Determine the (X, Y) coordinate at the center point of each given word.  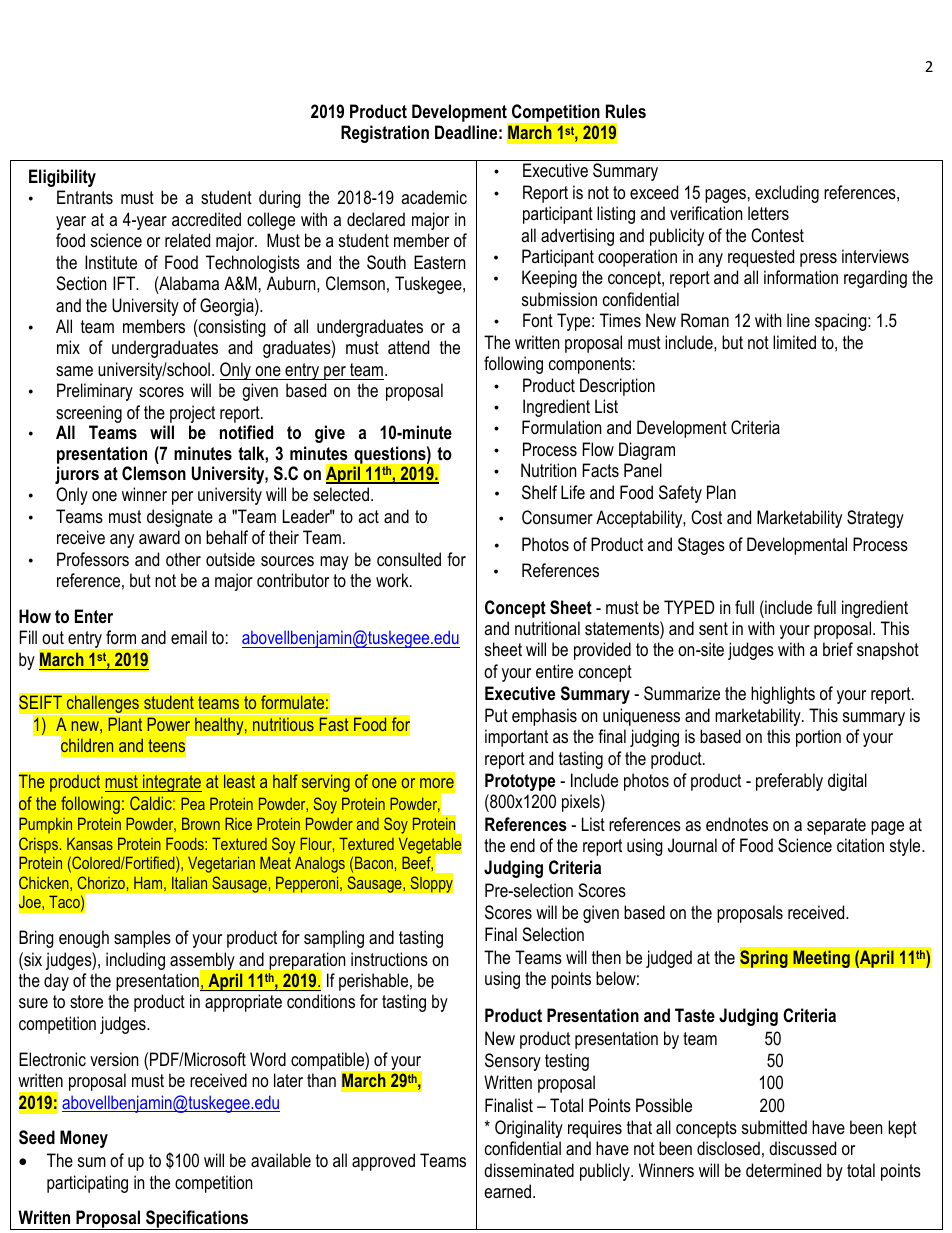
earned (509, 1191)
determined (783, 1170)
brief (838, 649)
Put (496, 715)
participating (87, 1184)
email (189, 637)
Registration (385, 134)
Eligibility (62, 178)
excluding (787, 194)
